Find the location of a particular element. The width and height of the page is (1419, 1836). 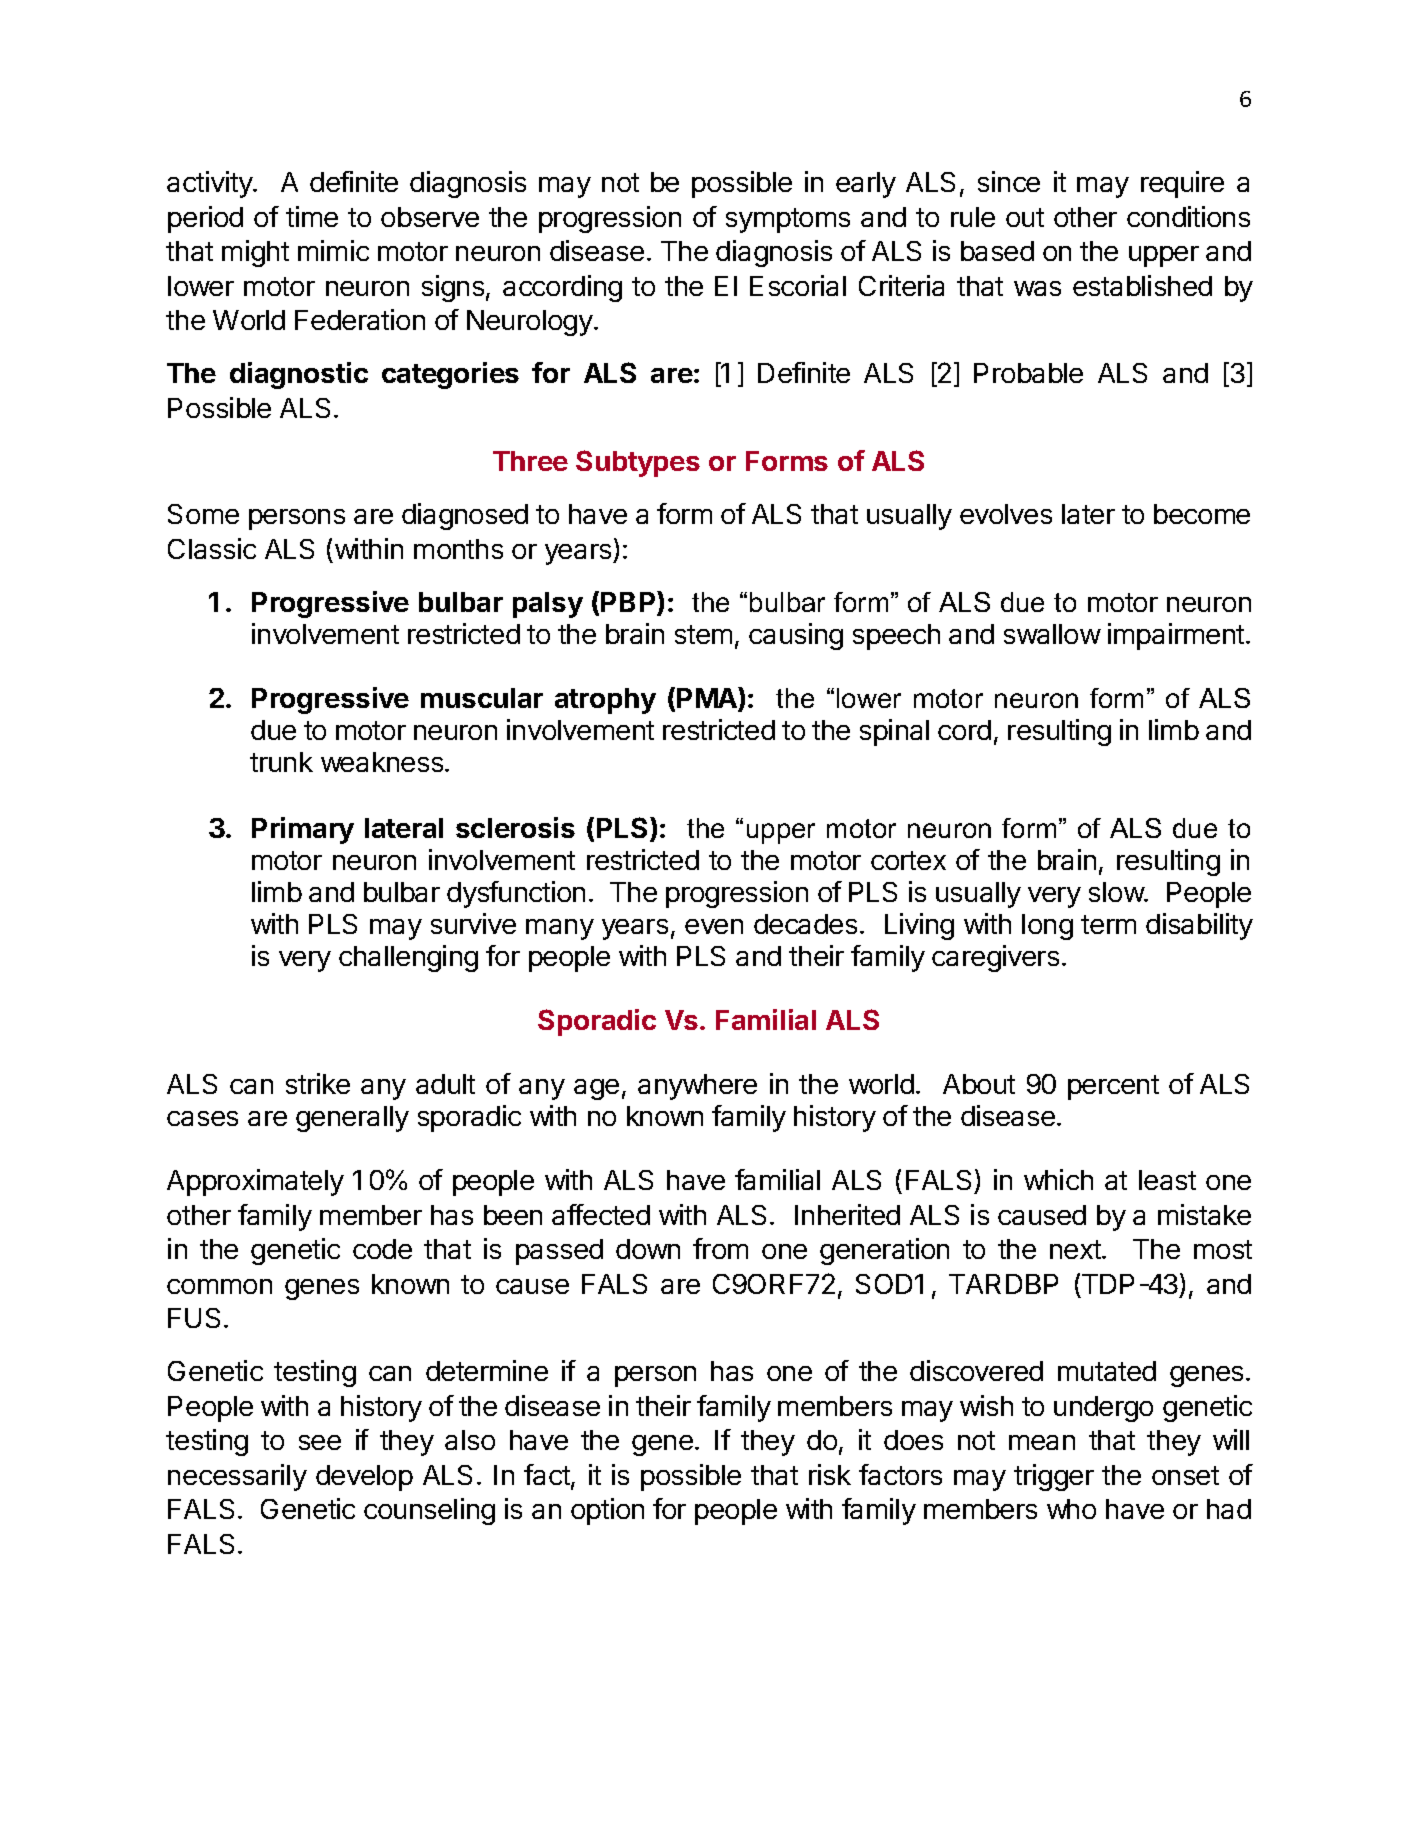

time is located at coordinates (312, 216).
